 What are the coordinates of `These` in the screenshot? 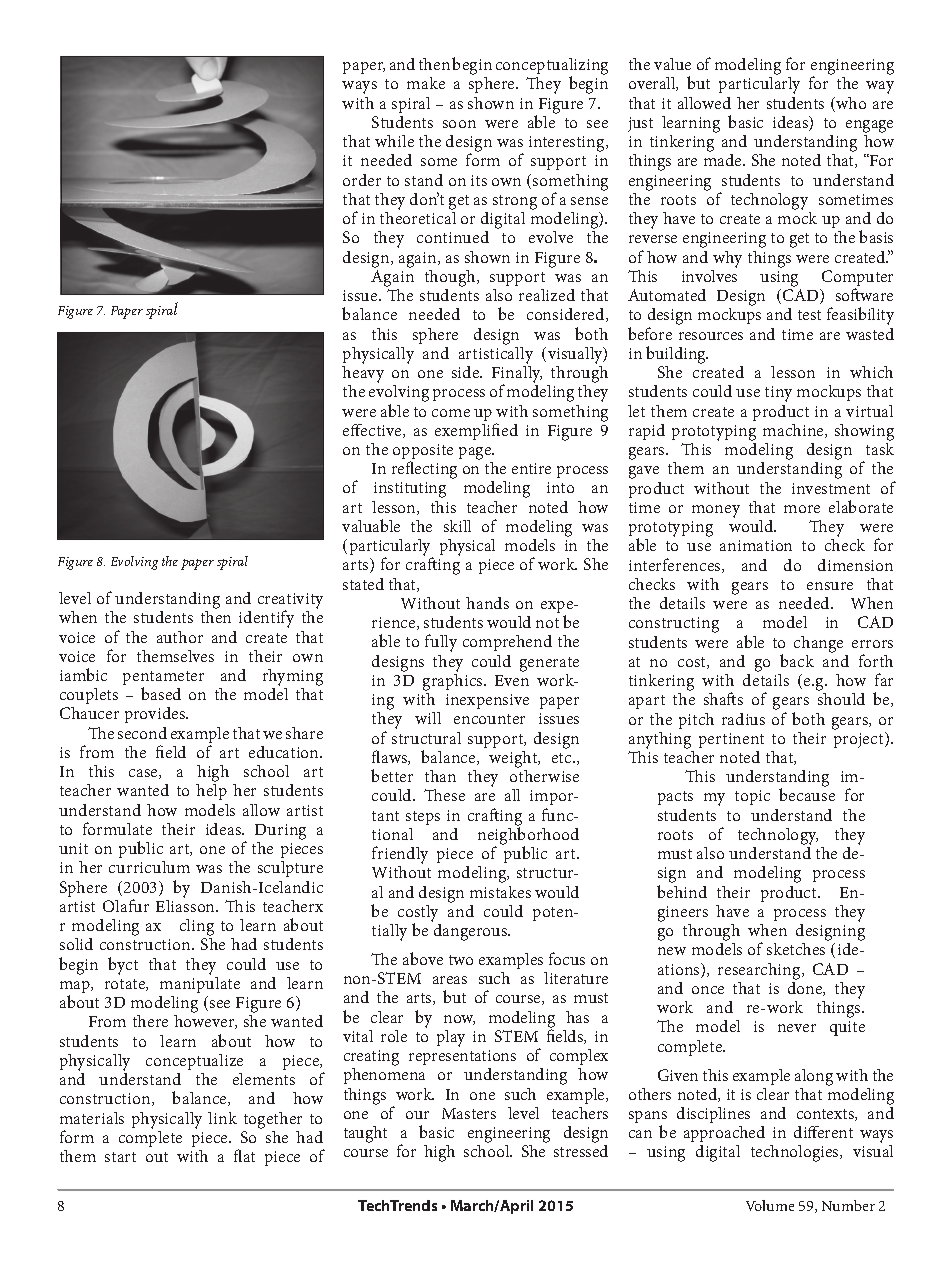 It's located at (444, 795).
